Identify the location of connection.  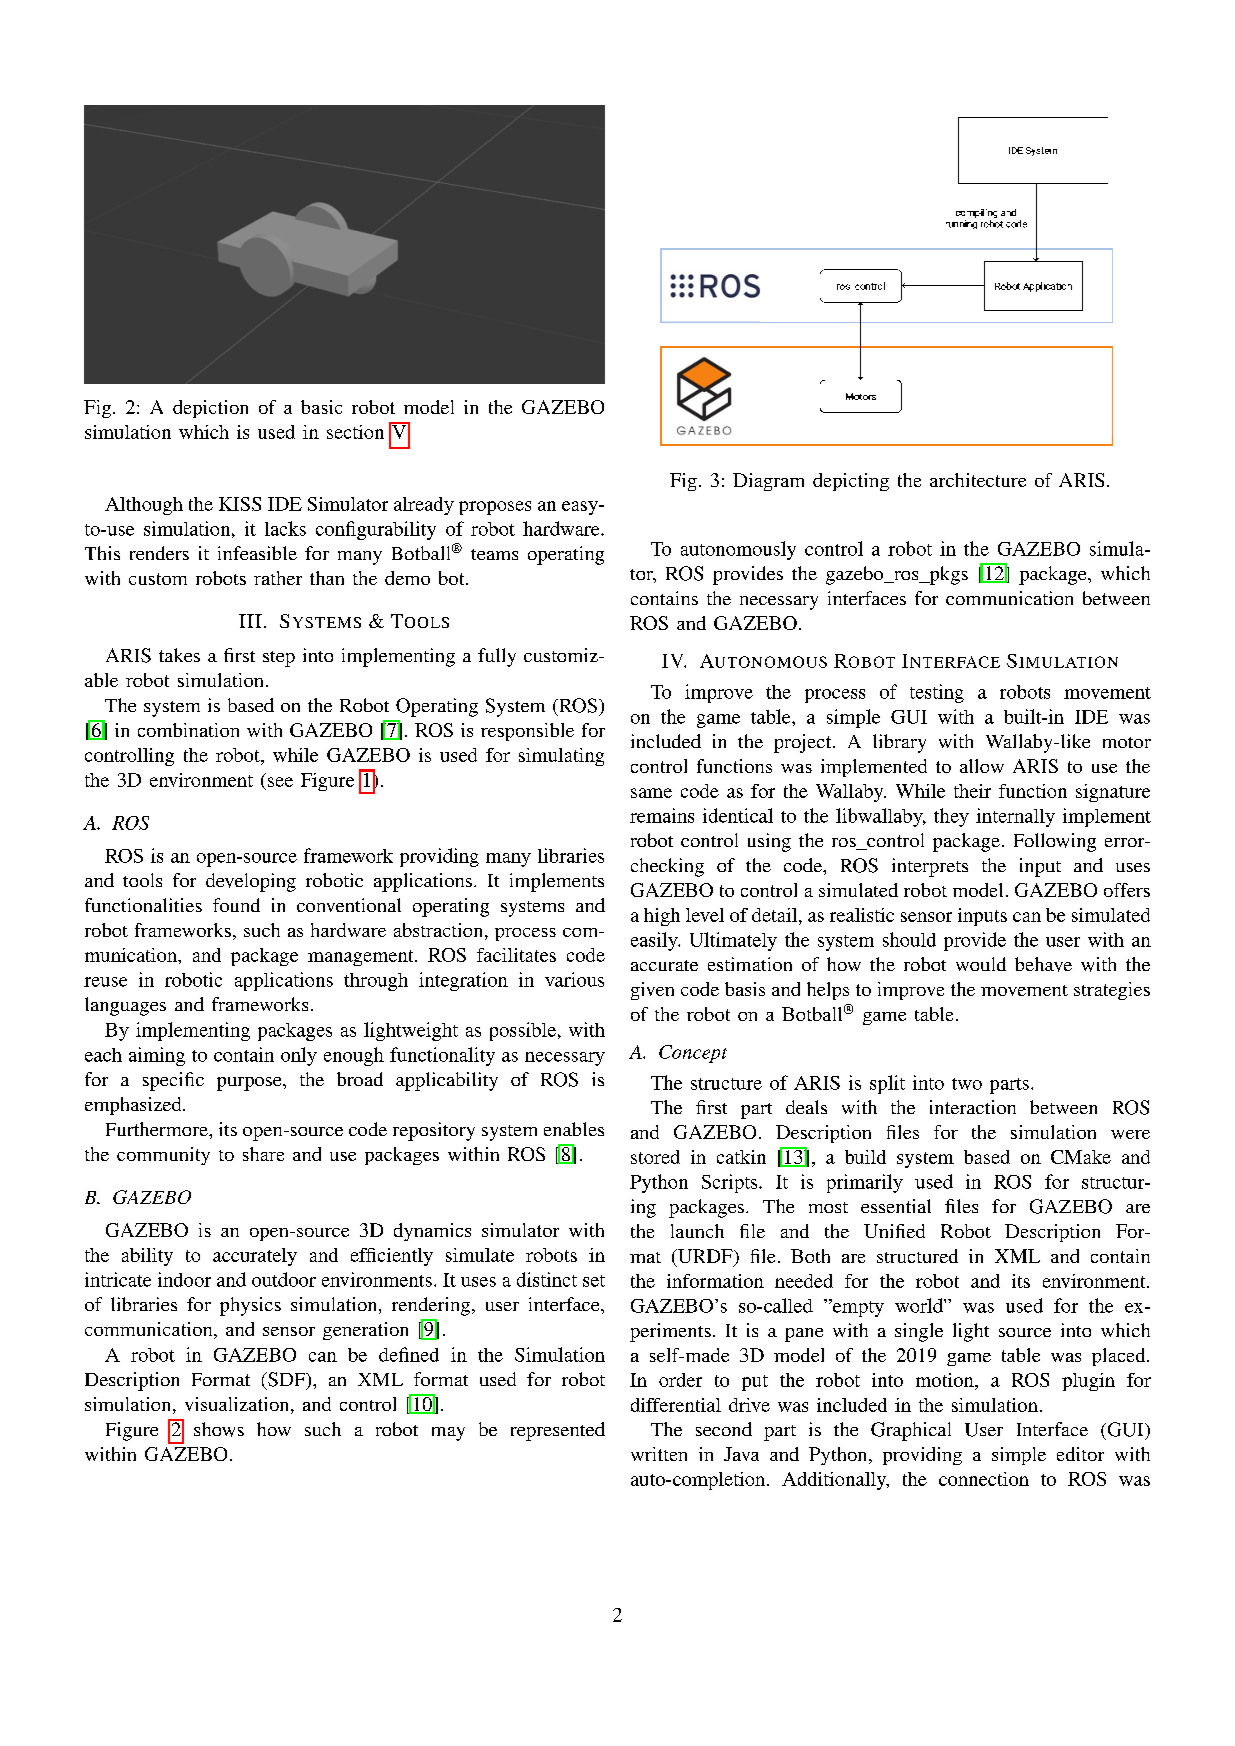
(984, 1479).
